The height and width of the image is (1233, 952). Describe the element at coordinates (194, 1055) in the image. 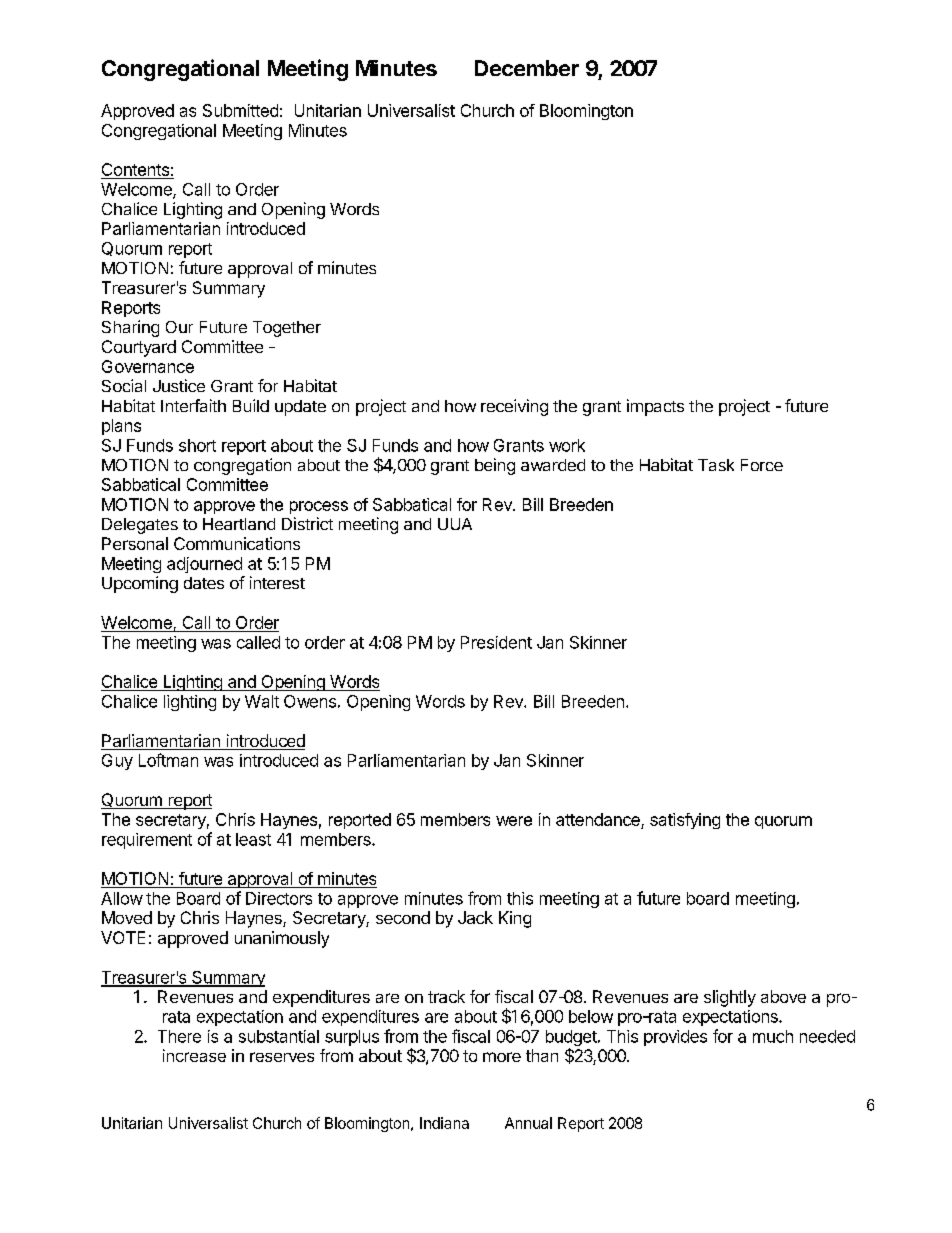

I see `increase` at that location.
